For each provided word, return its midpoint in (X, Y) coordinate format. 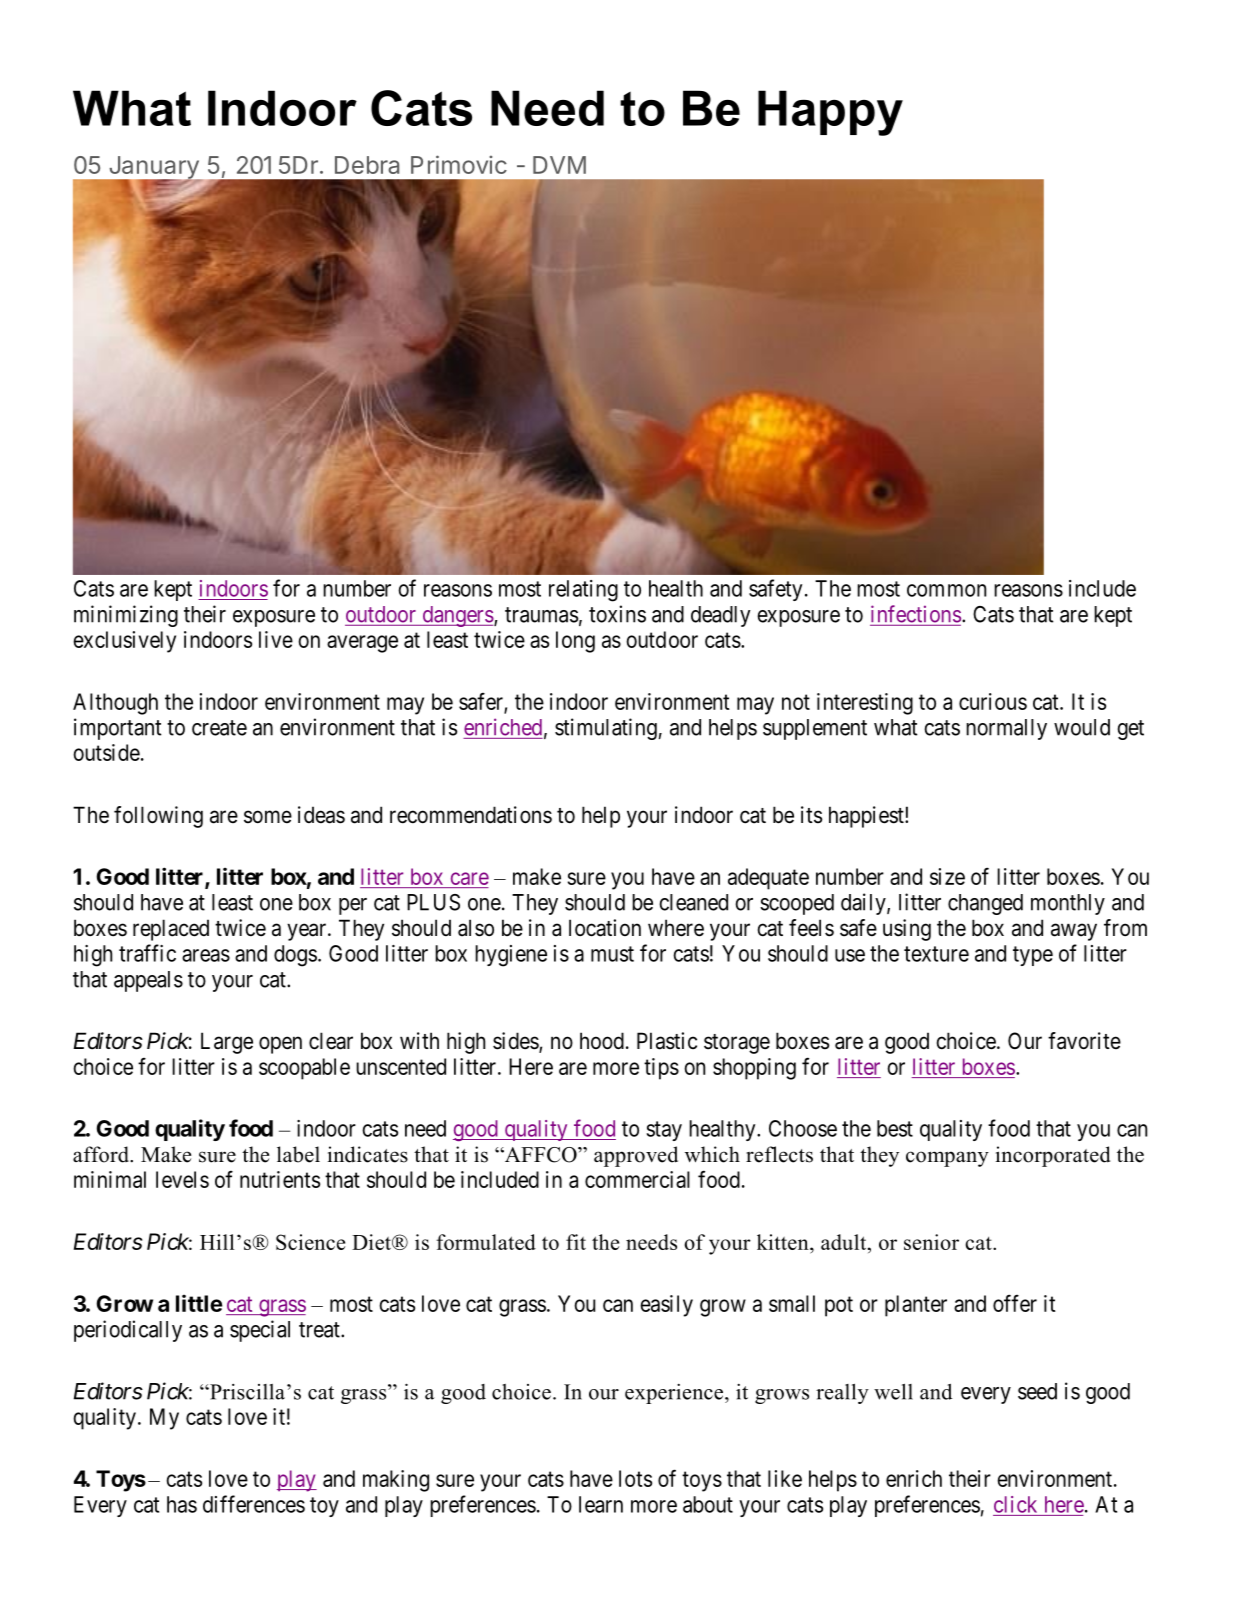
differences (254, 1504)
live (276, 639)
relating (583, 591)
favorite (1084, 1041)
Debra (367, 165)
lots (635, 1478)
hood (602, 1041)
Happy (830, 113)
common (946, 590)
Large (227, 1043)
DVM (559, 165)
